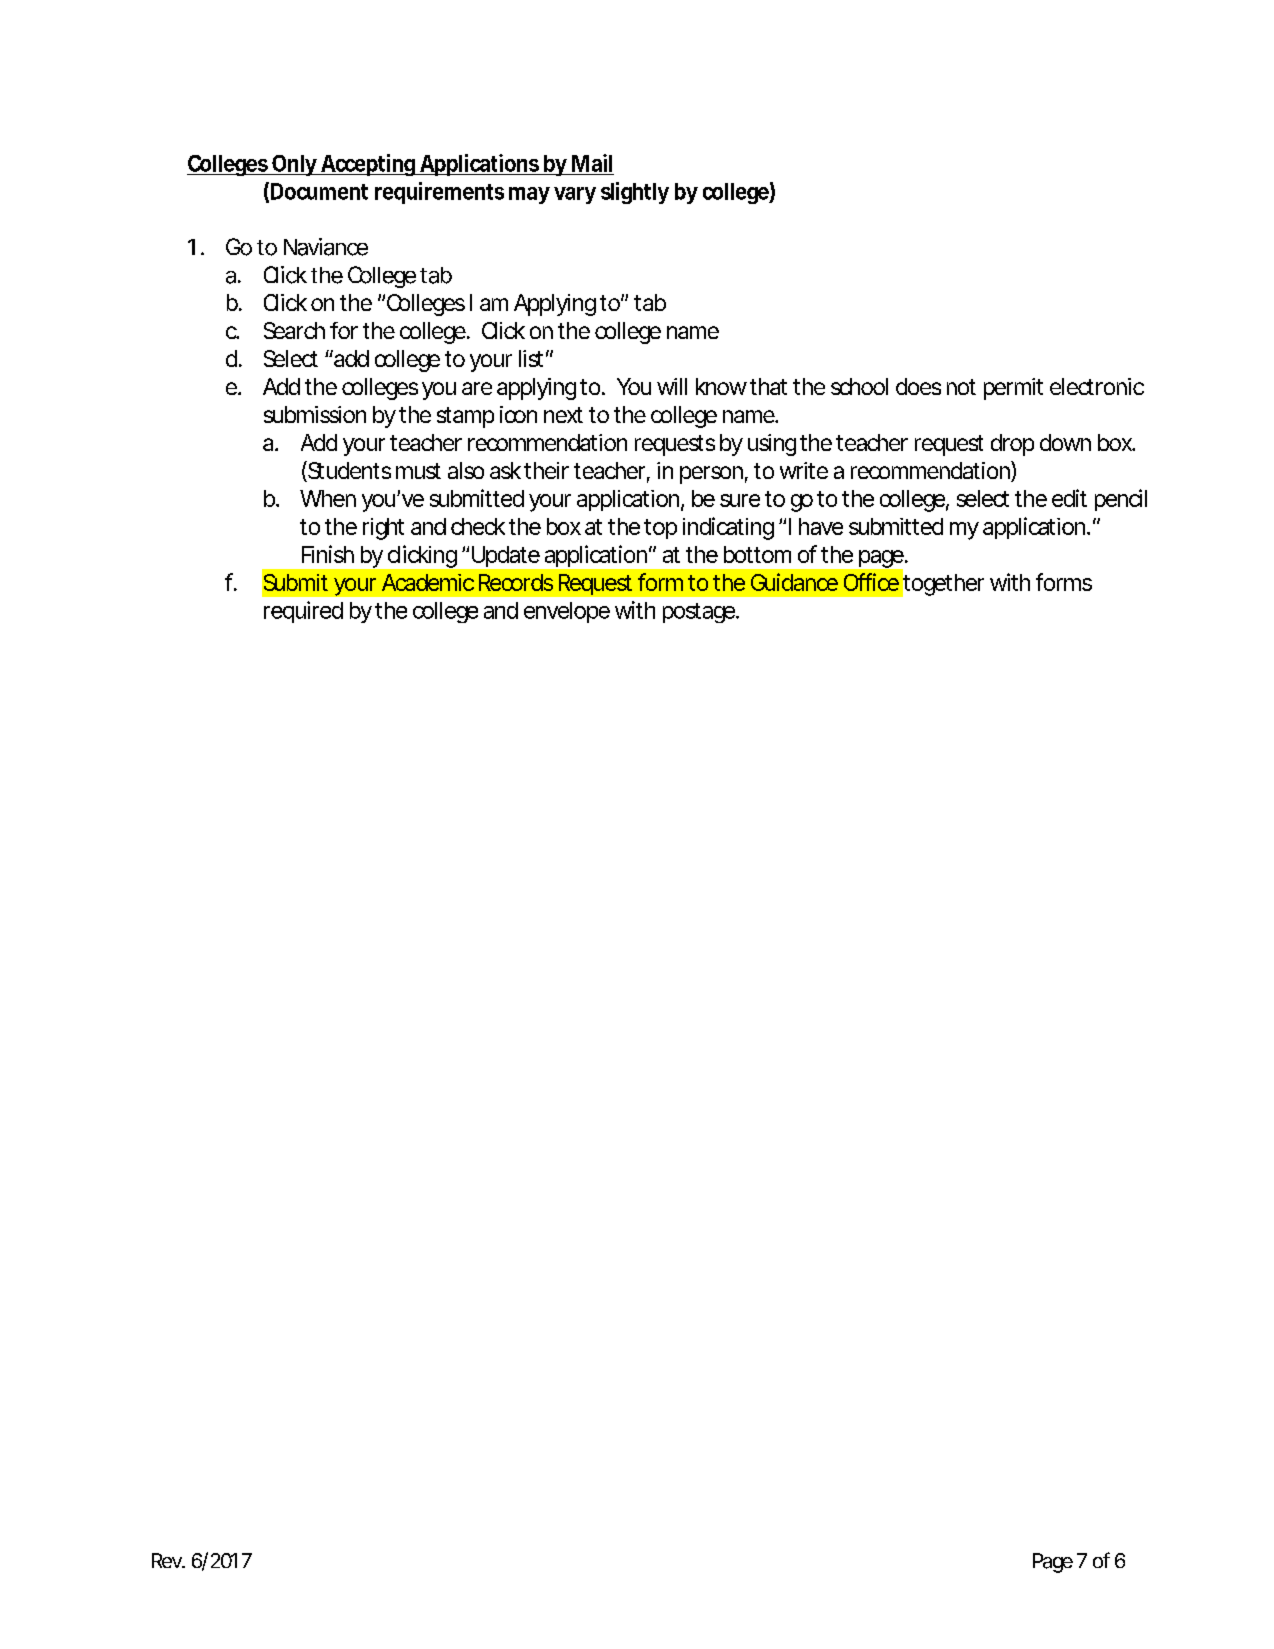 This screenshot has width=1274, height=1649. I want to click on Records, so click(516, 582).
